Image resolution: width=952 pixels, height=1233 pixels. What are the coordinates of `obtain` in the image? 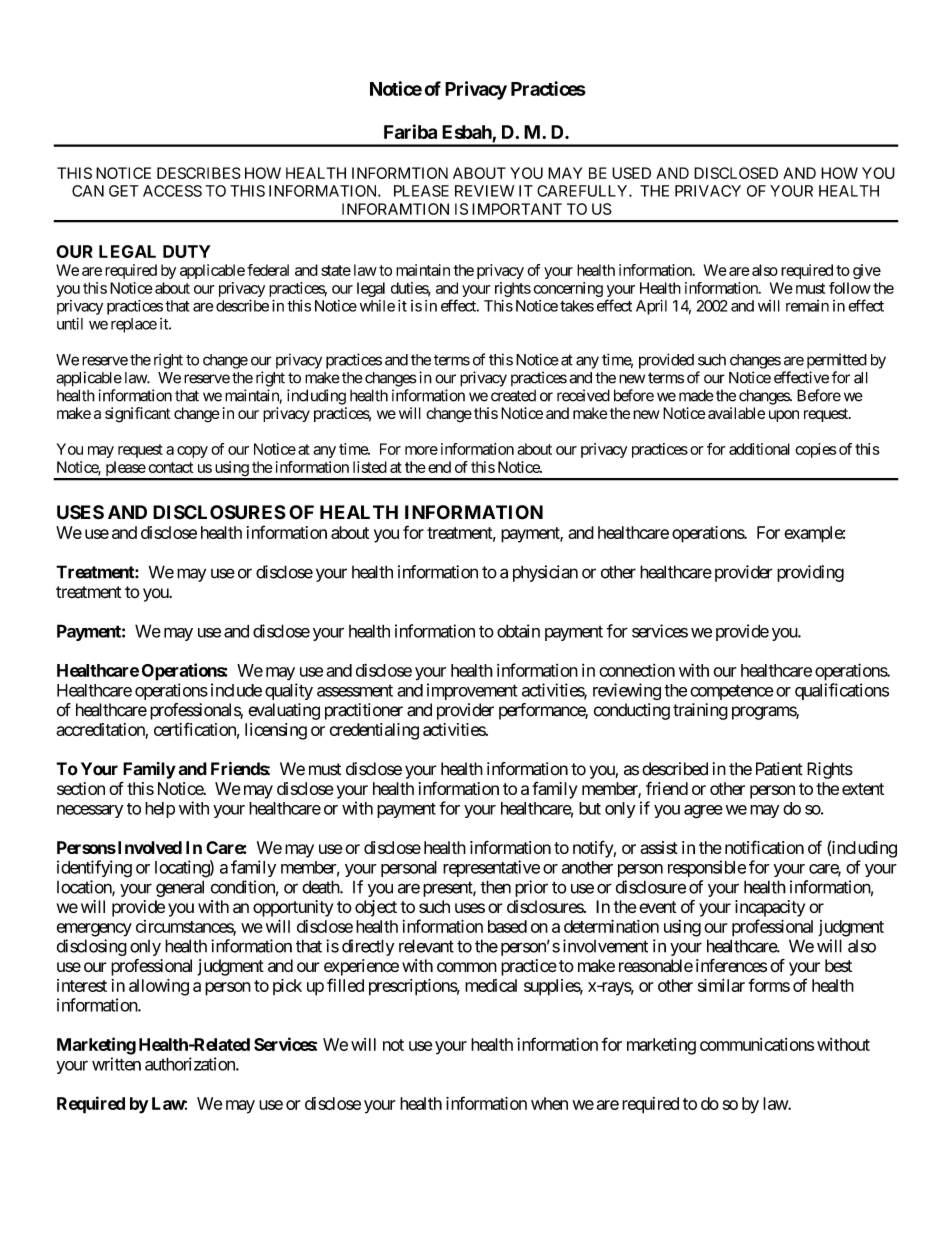 It's located at (518, 631).
